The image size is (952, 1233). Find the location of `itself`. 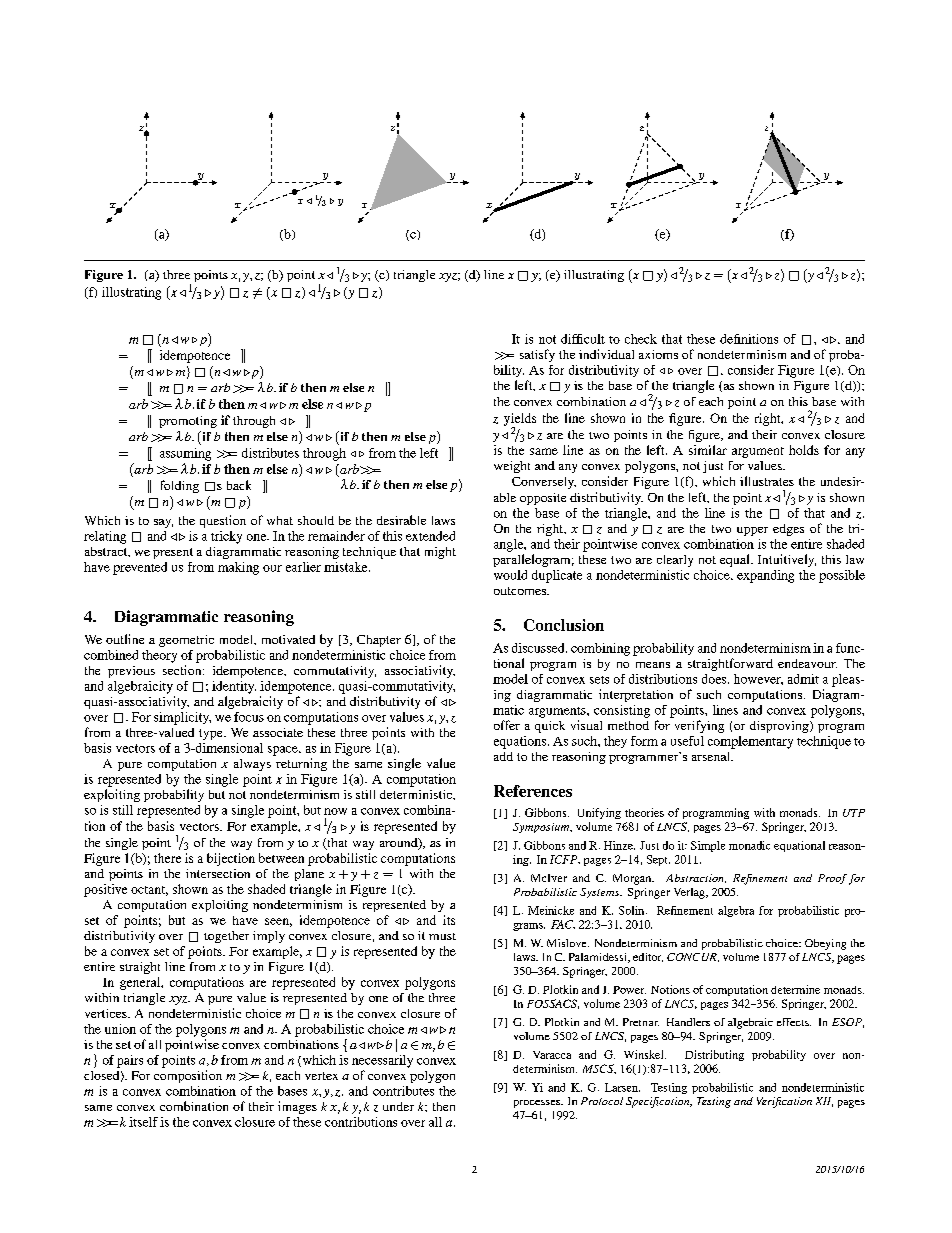

itself is located at coordinates (143, 1122).
